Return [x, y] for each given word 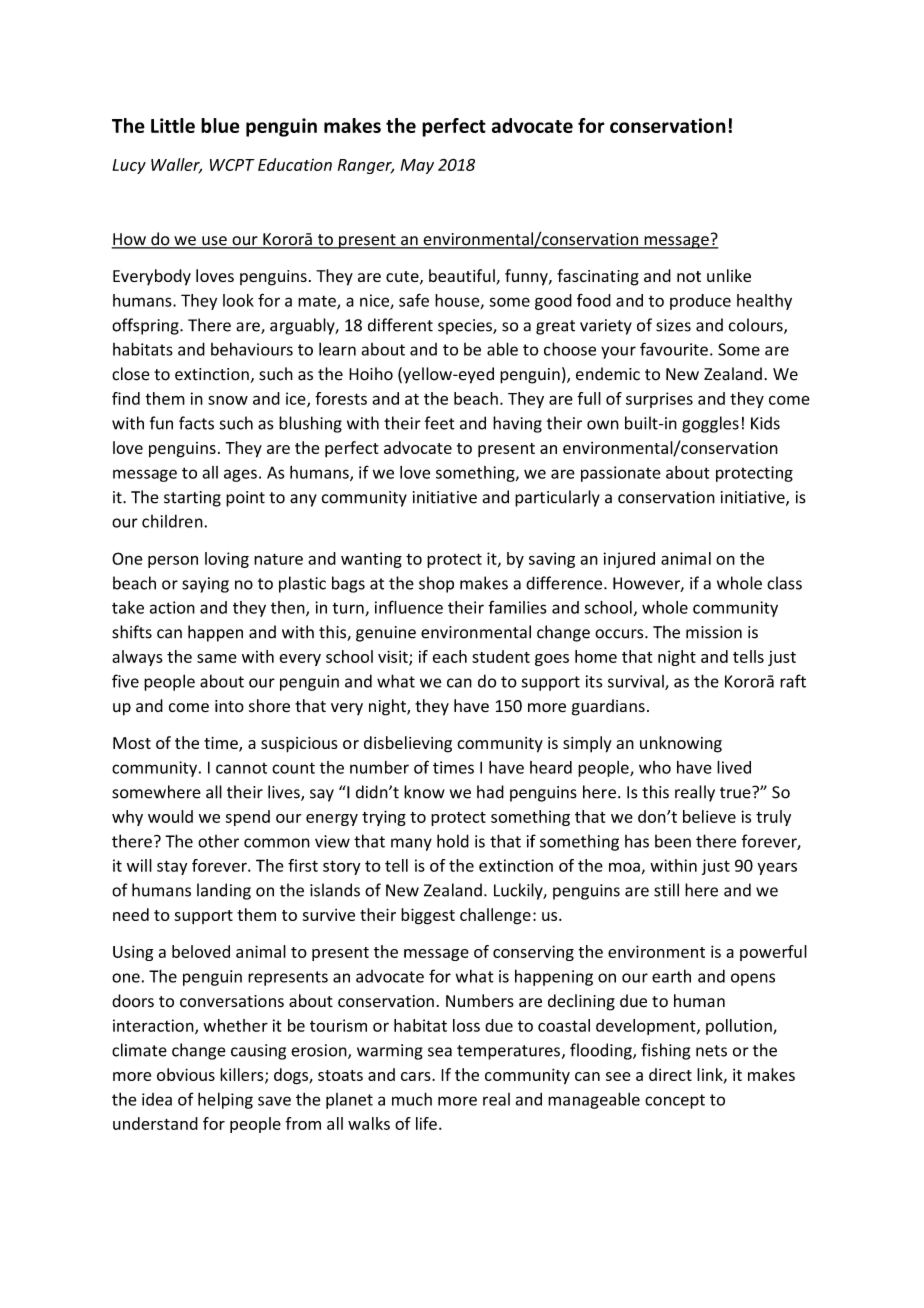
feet [440, 423]
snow [228, 400]
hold [453, 841]
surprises [659, 400]
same [217, 658]
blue [220, 125]
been [673, 841]
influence [409, 607]
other [218, 841]
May [417, 166]
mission [714, 632]
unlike [729, 275]
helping [225, 1100]
